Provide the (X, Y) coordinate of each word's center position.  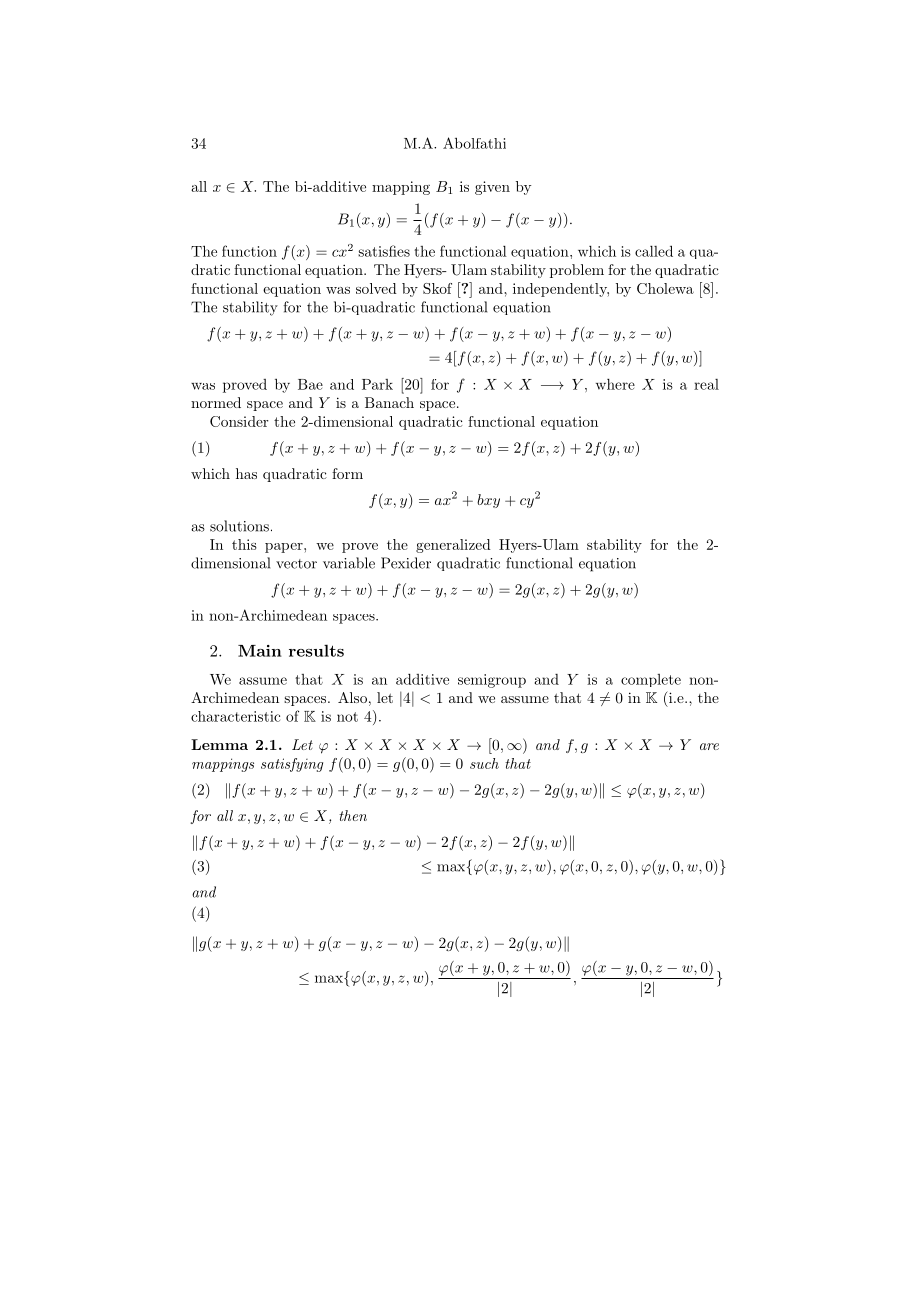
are (709, 746)
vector (296, 564)
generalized (453, 546)
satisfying (292, 765)
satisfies (384, 251)
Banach (389, 402)
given (492, 188)
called (654, 251)
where (615, 384)
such (484, 763)
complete (651, 680)
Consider (239, 421)
